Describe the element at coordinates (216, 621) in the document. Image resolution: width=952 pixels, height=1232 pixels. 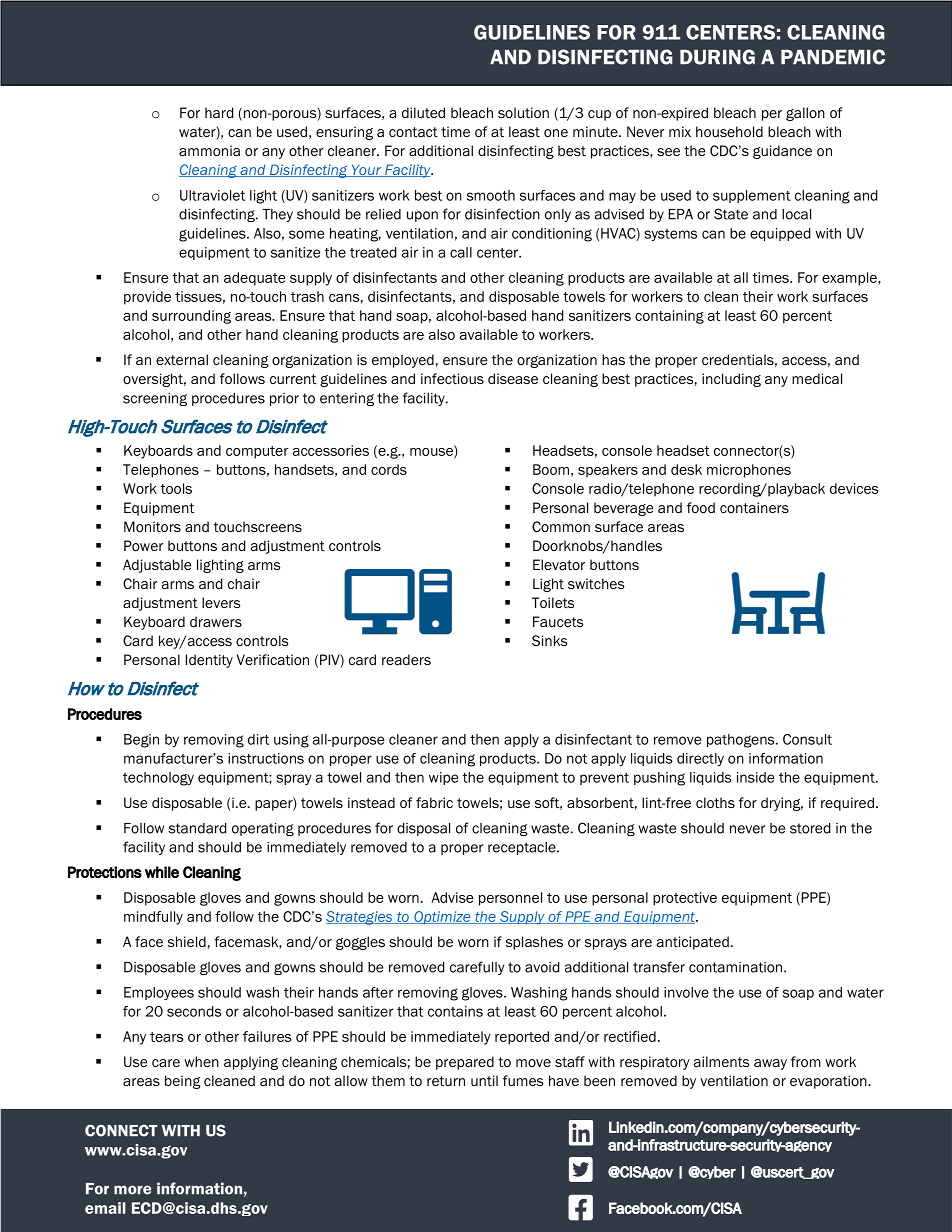
I see `drawers` at that location.
